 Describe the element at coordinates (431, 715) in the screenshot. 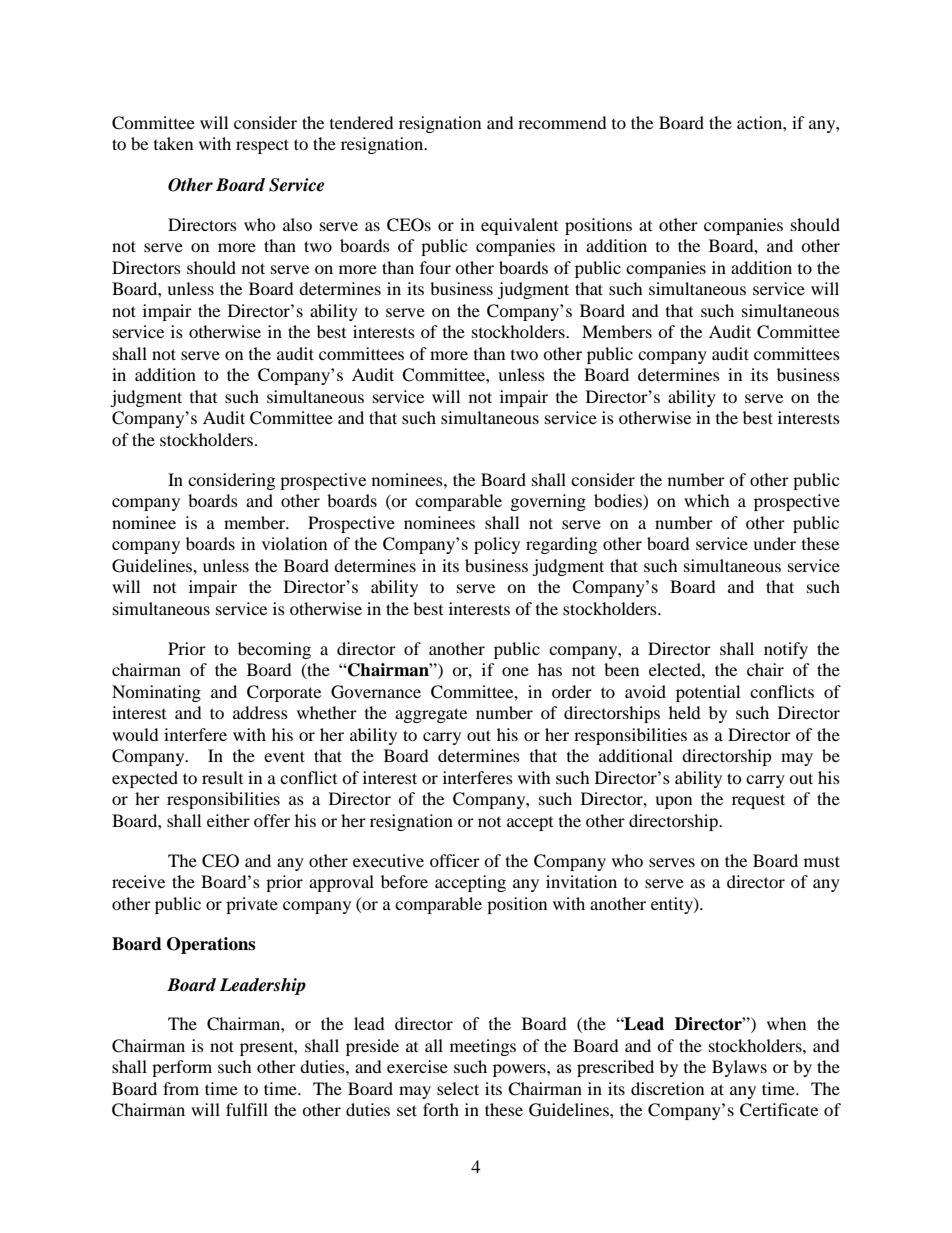

I see `aggregate` at that location.
